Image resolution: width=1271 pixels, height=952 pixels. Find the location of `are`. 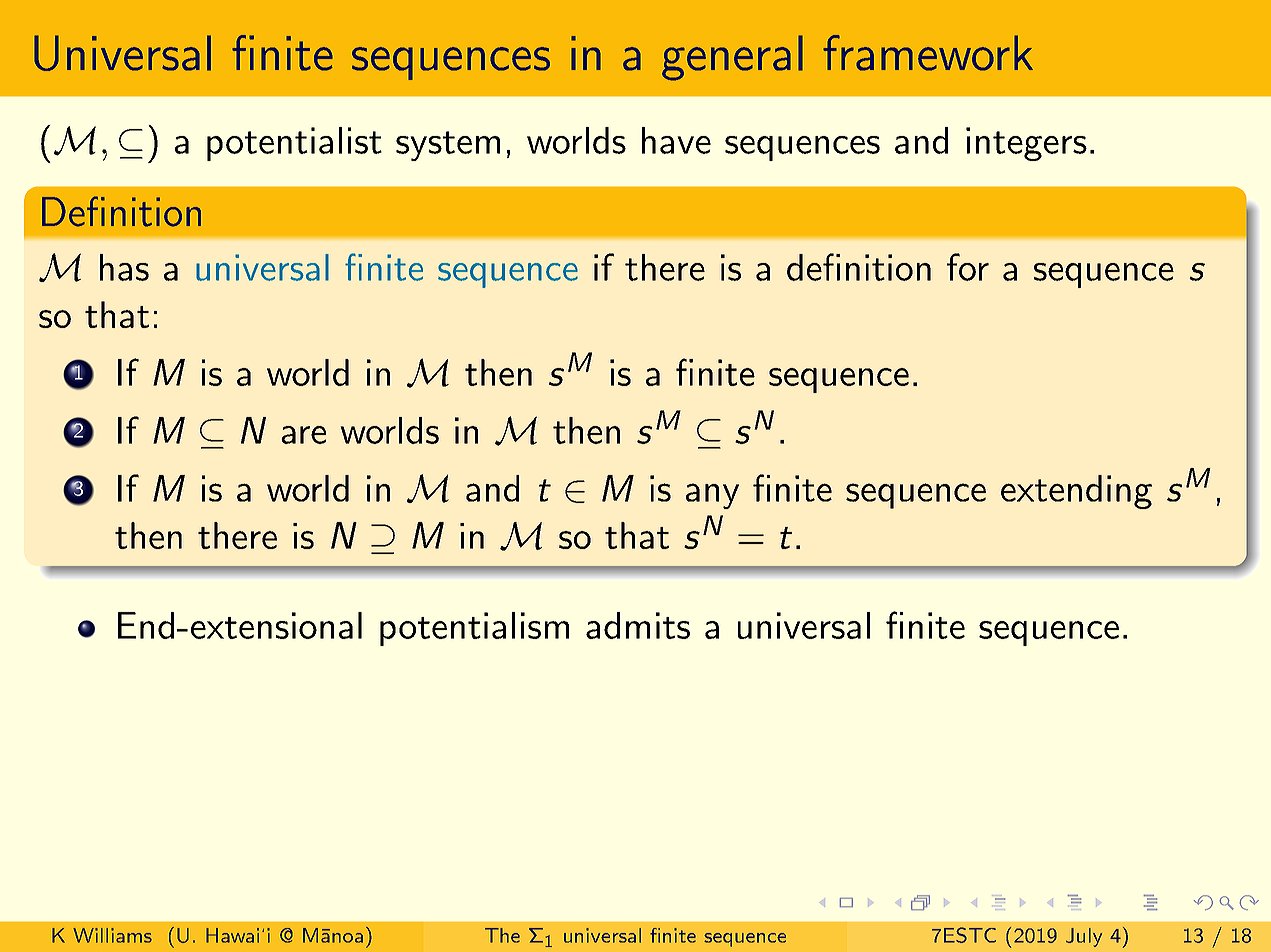

are is located at coordinates (303, 435).
